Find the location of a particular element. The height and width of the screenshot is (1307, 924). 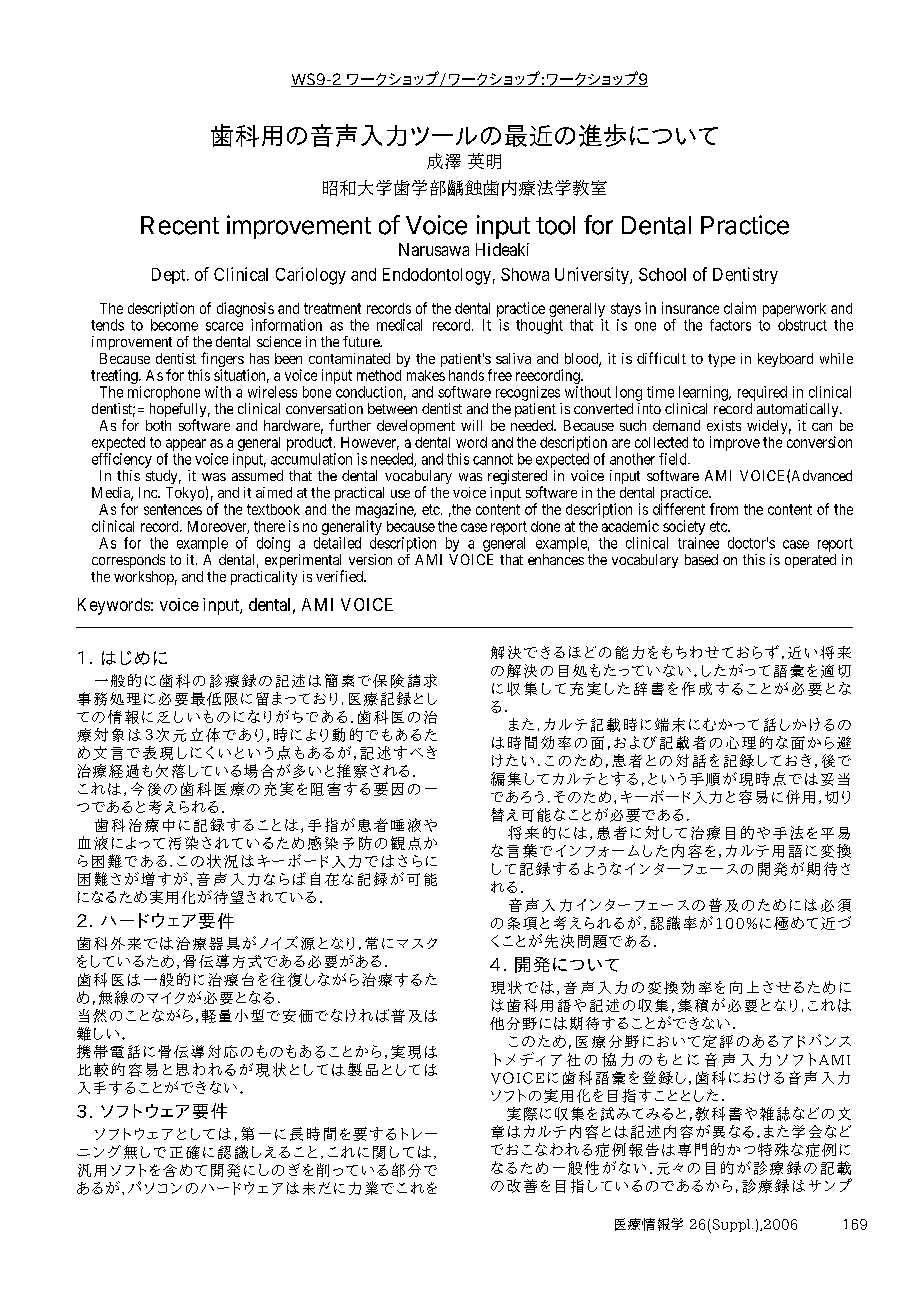

Recent is located at coordinates (180, 225).
